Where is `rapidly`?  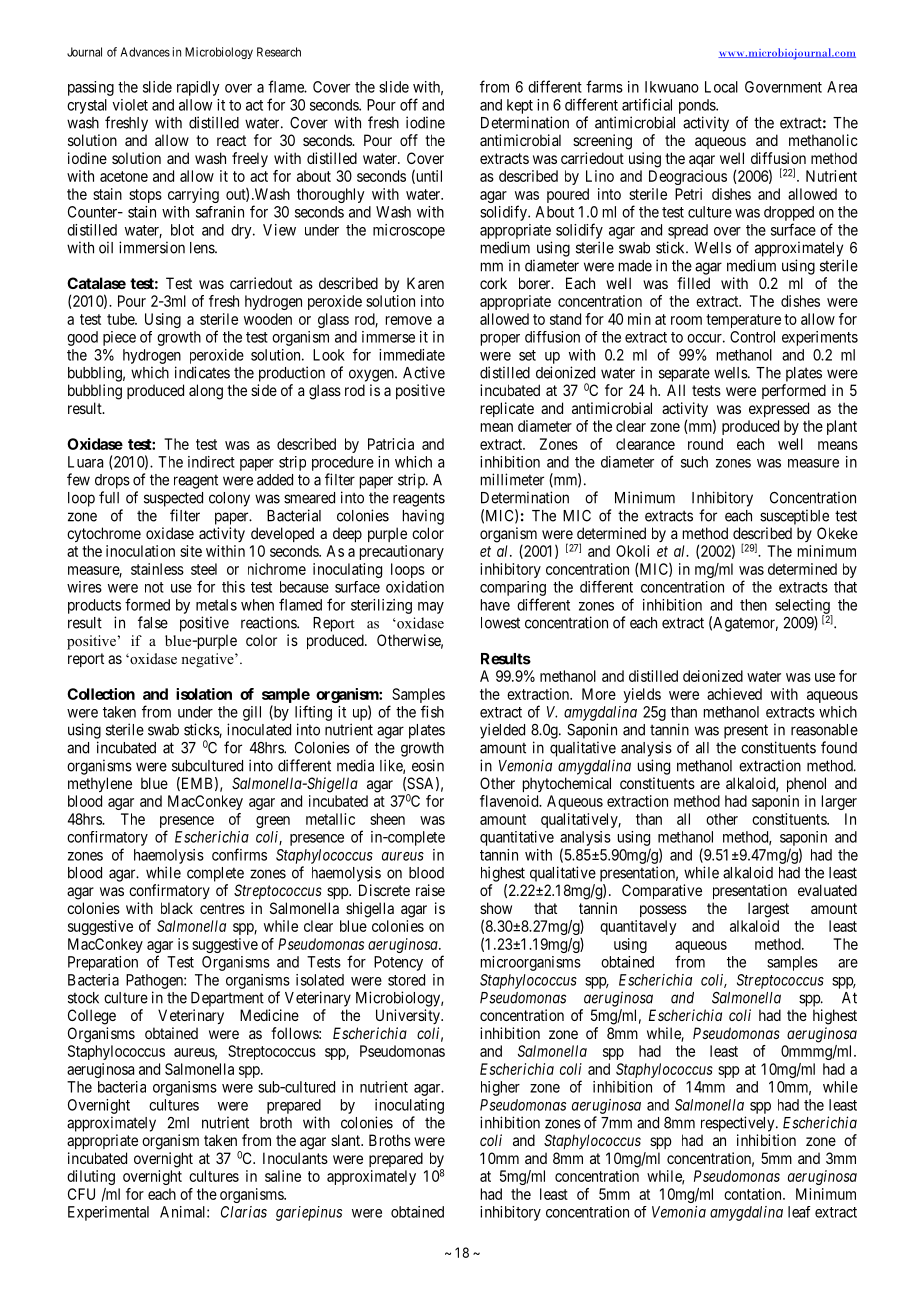
rapidly is located at coordinates (198, 88).
